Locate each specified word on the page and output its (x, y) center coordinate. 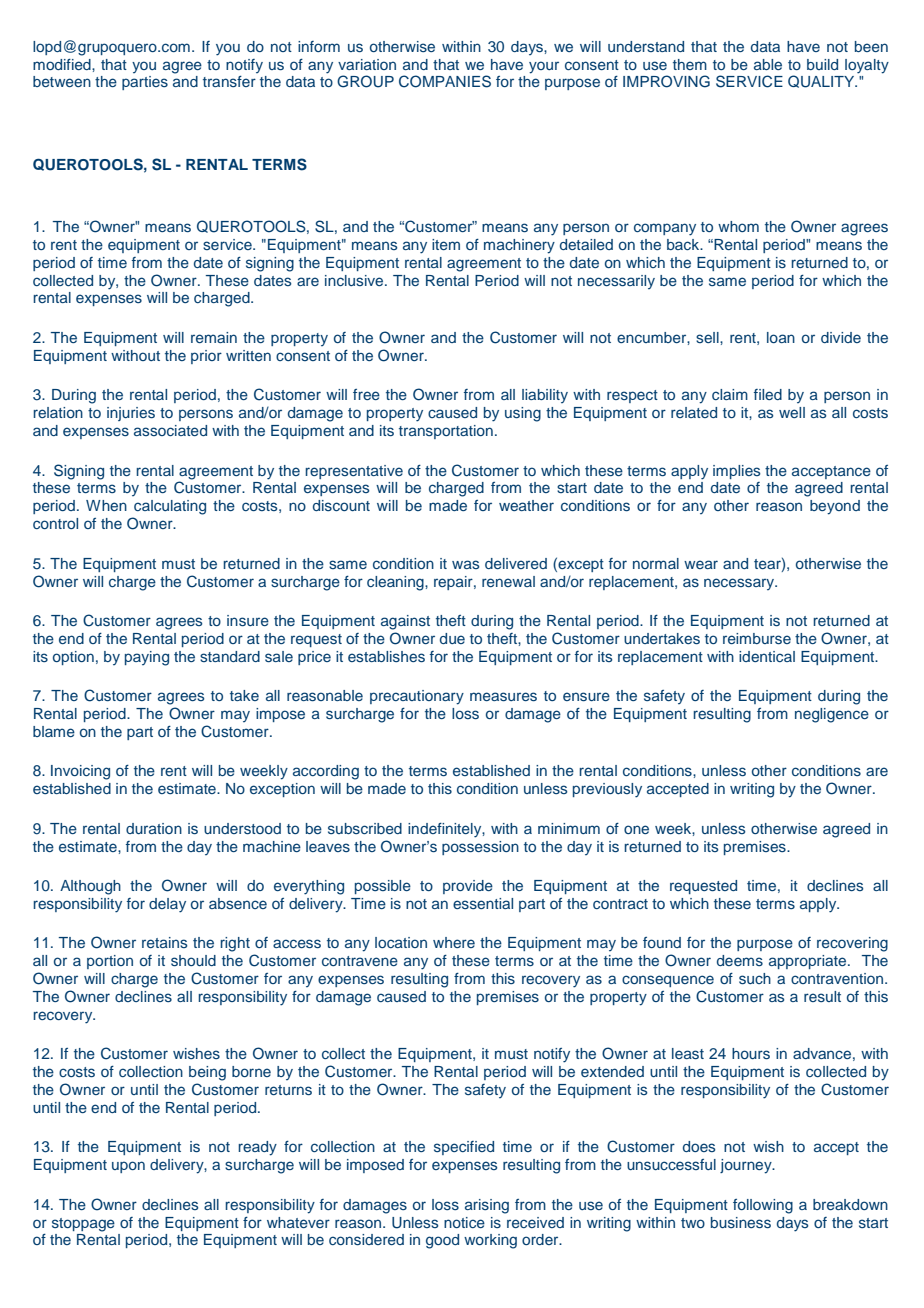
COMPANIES (445, 81)
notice (464, 1222)
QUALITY (822, 81)
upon (128, 1167)
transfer (229, 81)
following (763, 1206)
